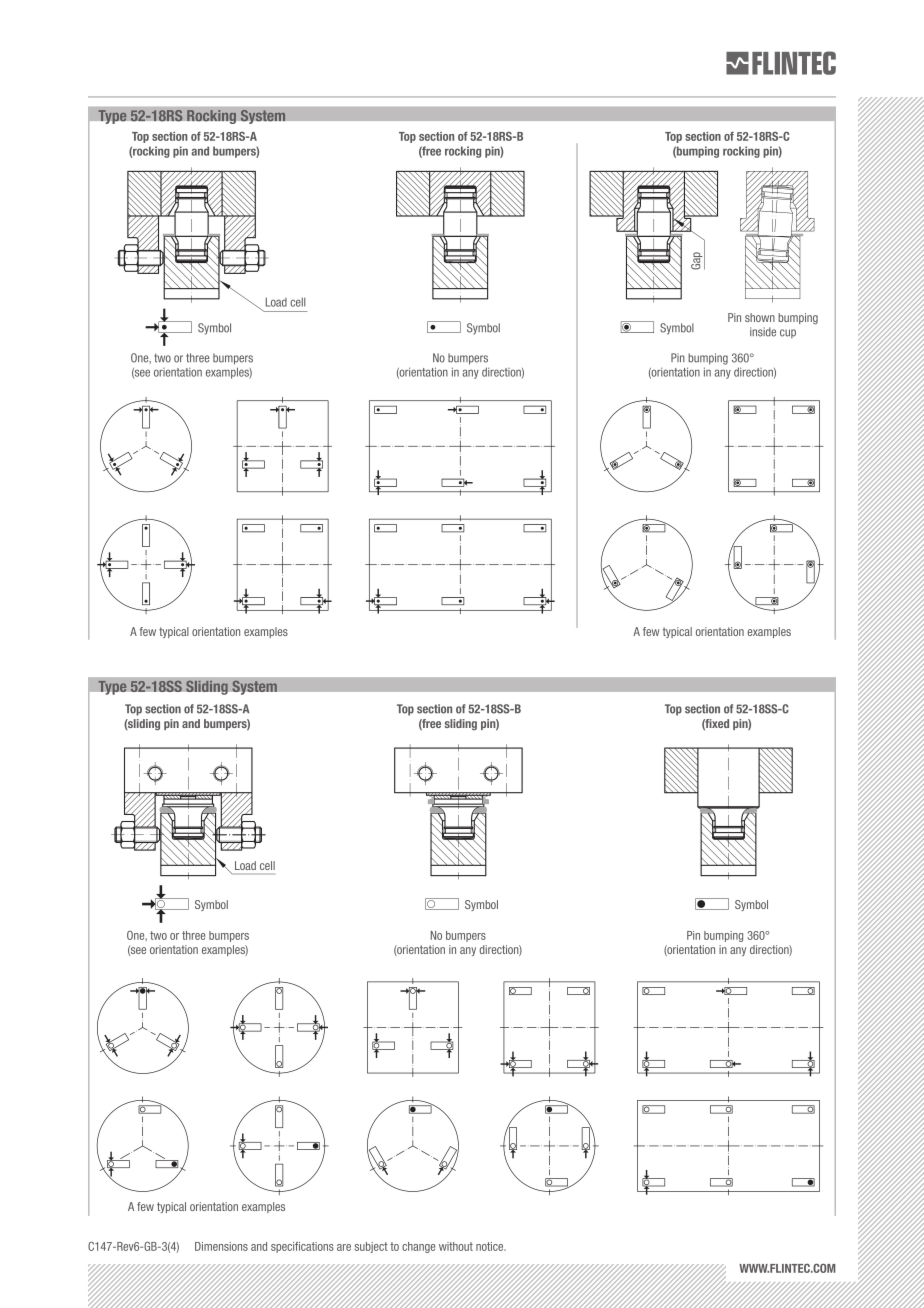 Image resolution: width=924 pixels, height=1308 pixels. Describe the element at coordinates (302, 1247) in the document. I see `specifications` at that location.
